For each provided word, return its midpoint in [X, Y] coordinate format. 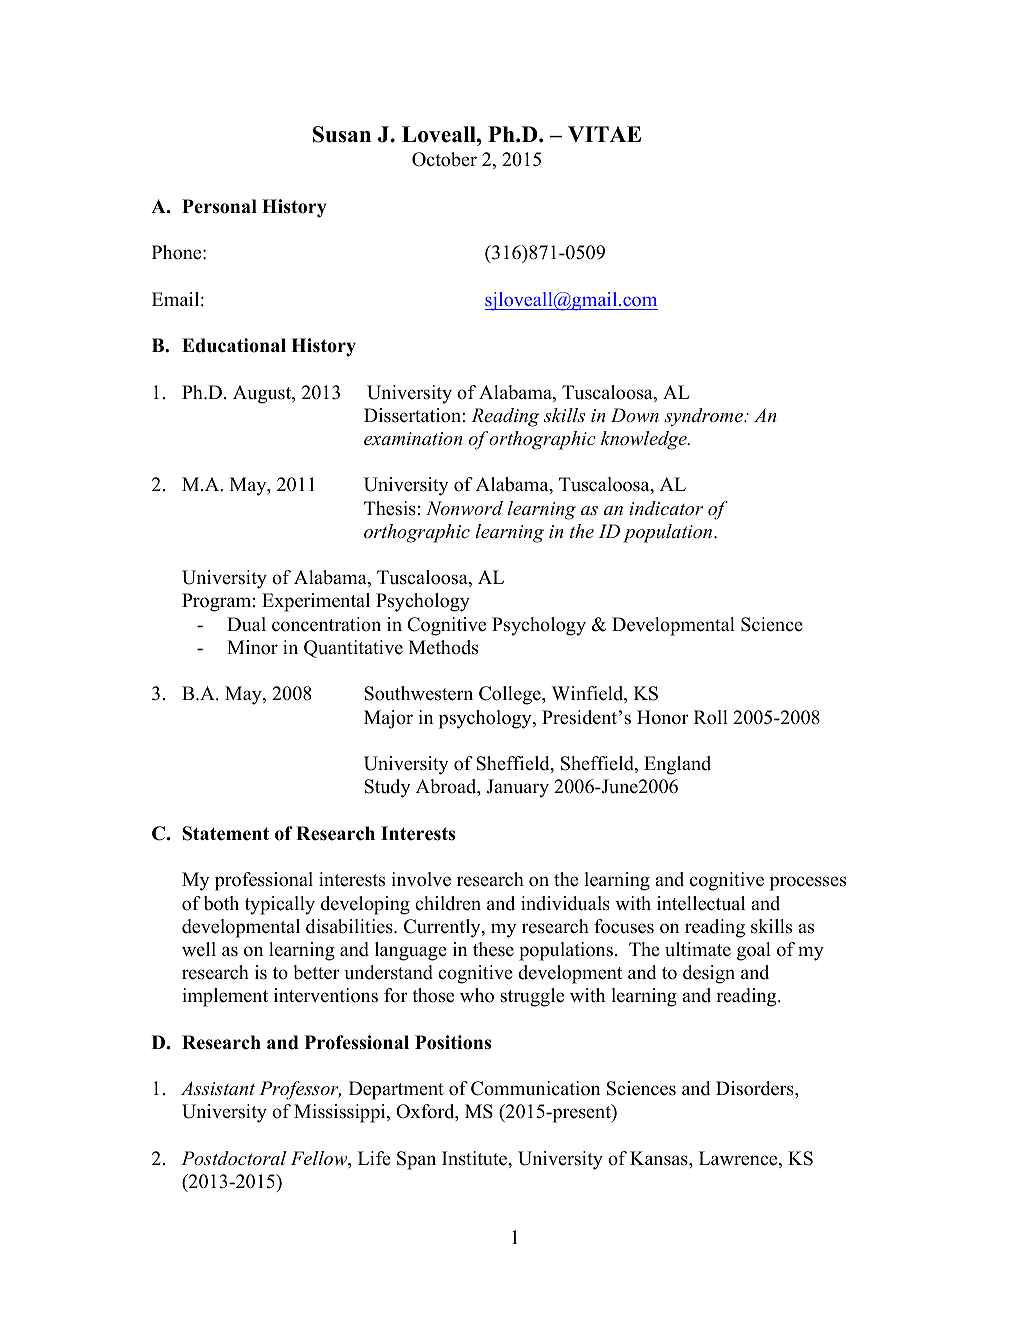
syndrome [704, 417]
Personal [219, 206]
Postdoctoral [233, 1158]
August [263, 394]
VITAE [604, 134]
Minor [252, 647]
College [511, 695]
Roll [711, 717]
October [444, 159]
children [448, 903]
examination [413, 438]
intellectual [701, 903]
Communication [535, 1088]
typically [280, 905]
